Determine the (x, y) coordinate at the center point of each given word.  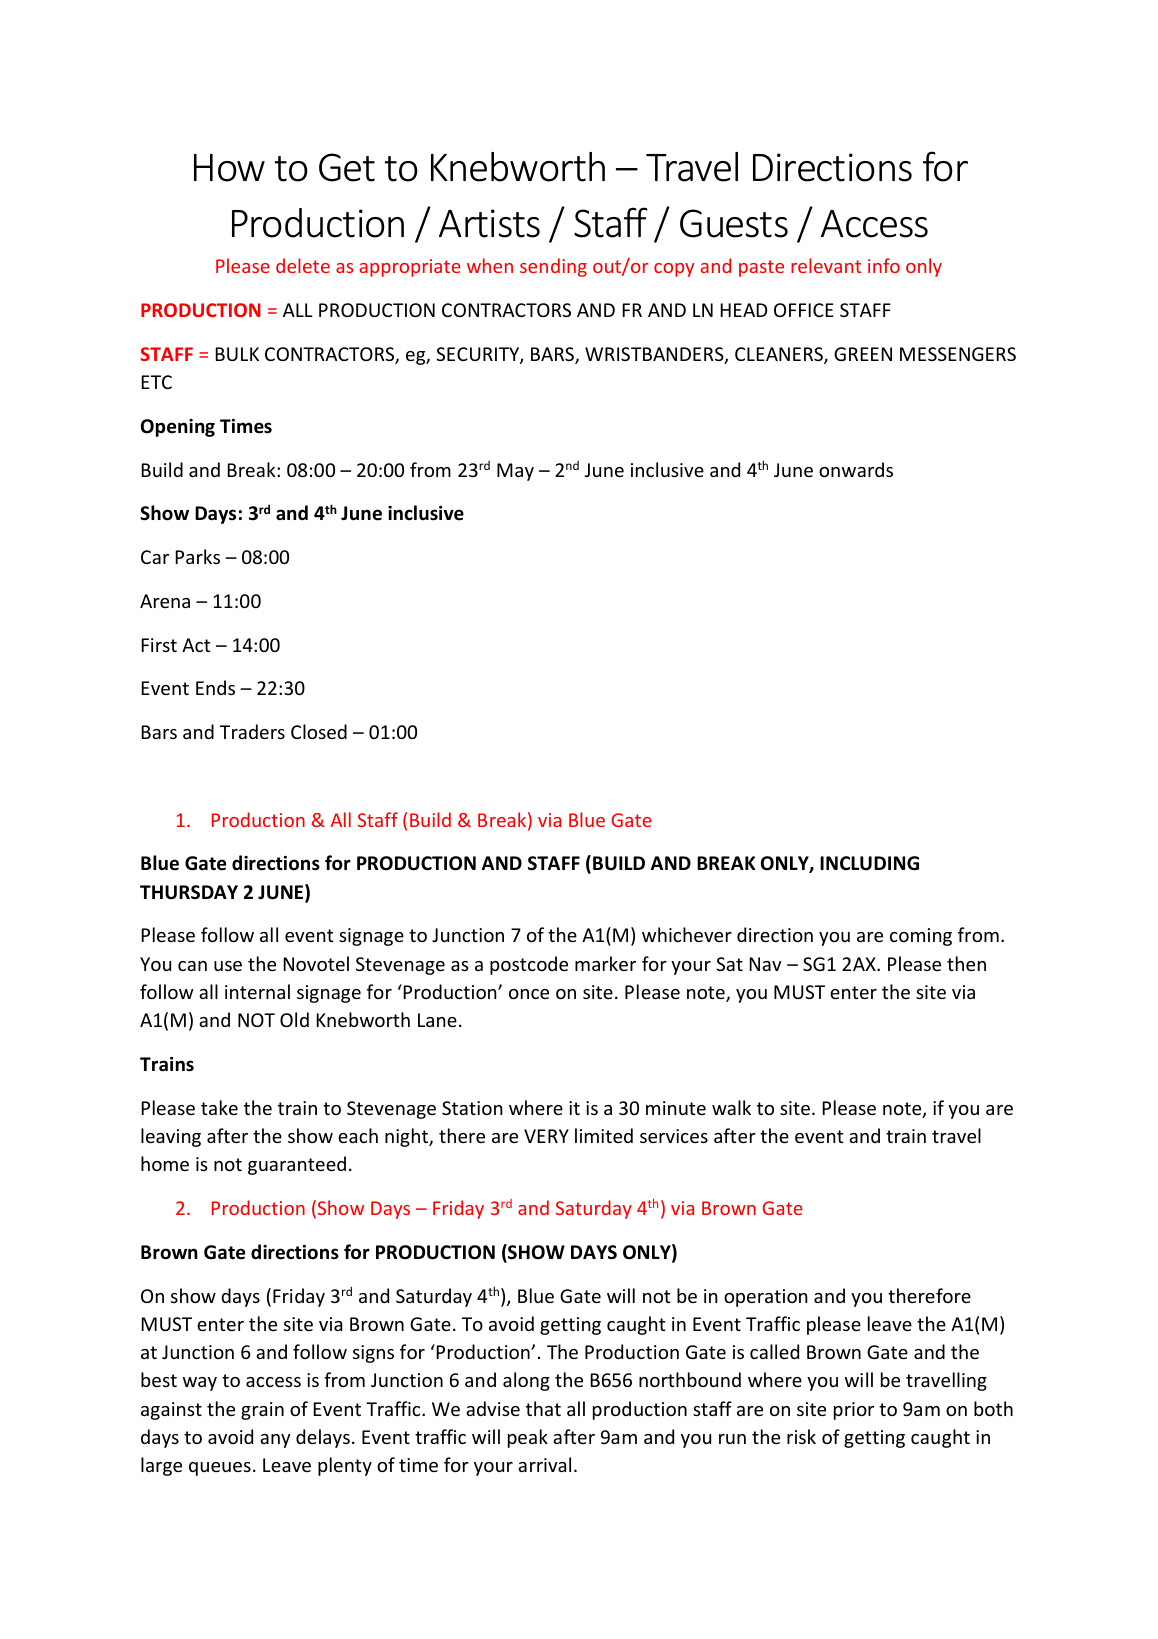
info (884, 265)
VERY (546, 1136)
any (275, 1441)
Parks (197, 556)
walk (731, 1107)
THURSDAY (189, 892)
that (543, 1408)
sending (553, 267)
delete (303, 265)
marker (605, 963)
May (515, 472)
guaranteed (297, 1165)
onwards (856, 469)
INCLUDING (869, 863)
